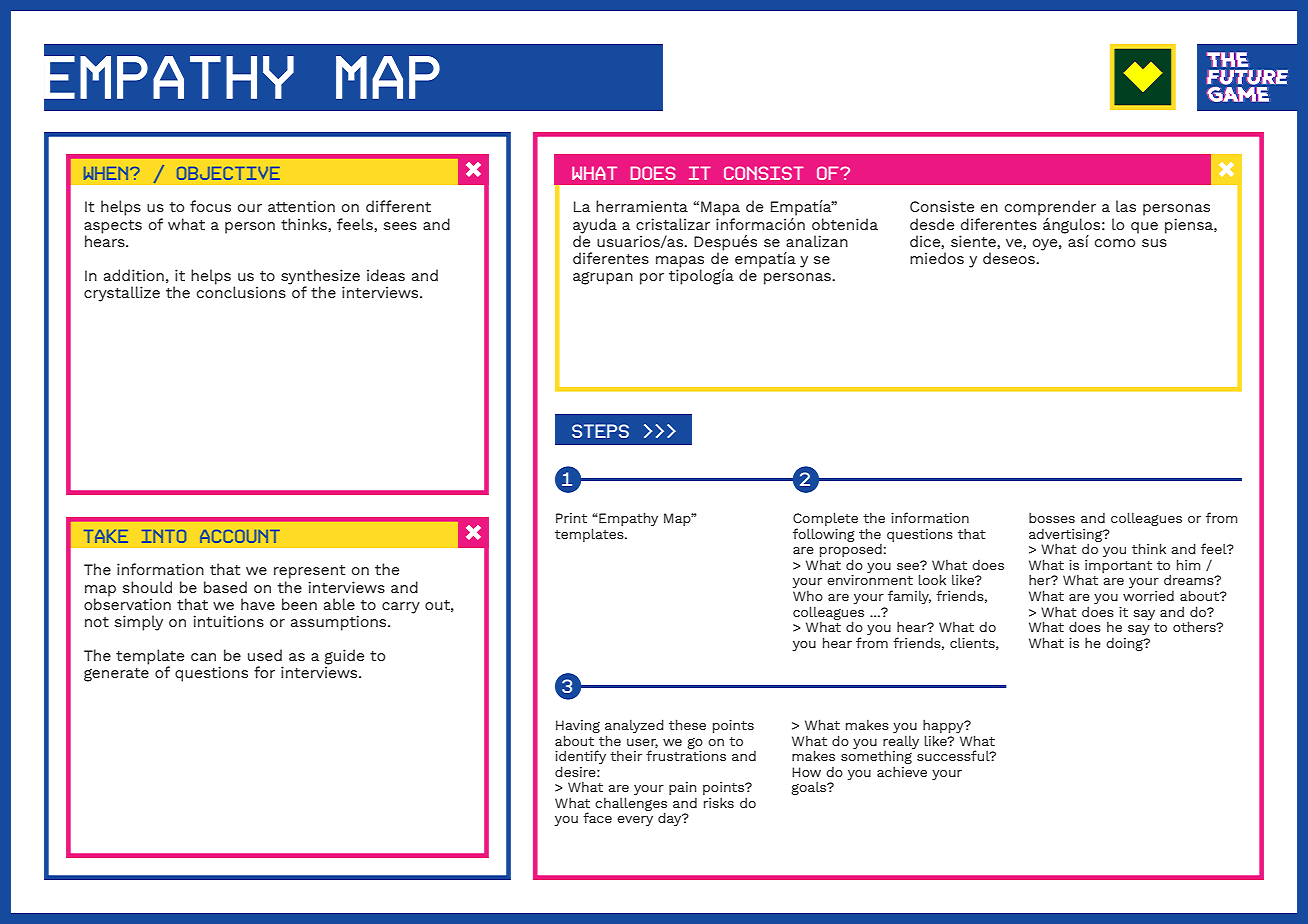 Image resolution: width=1308 pixels, height=924 pixels. Describe the element at coordinates (595, 226) in the page. I see `ayuda` at that location.
